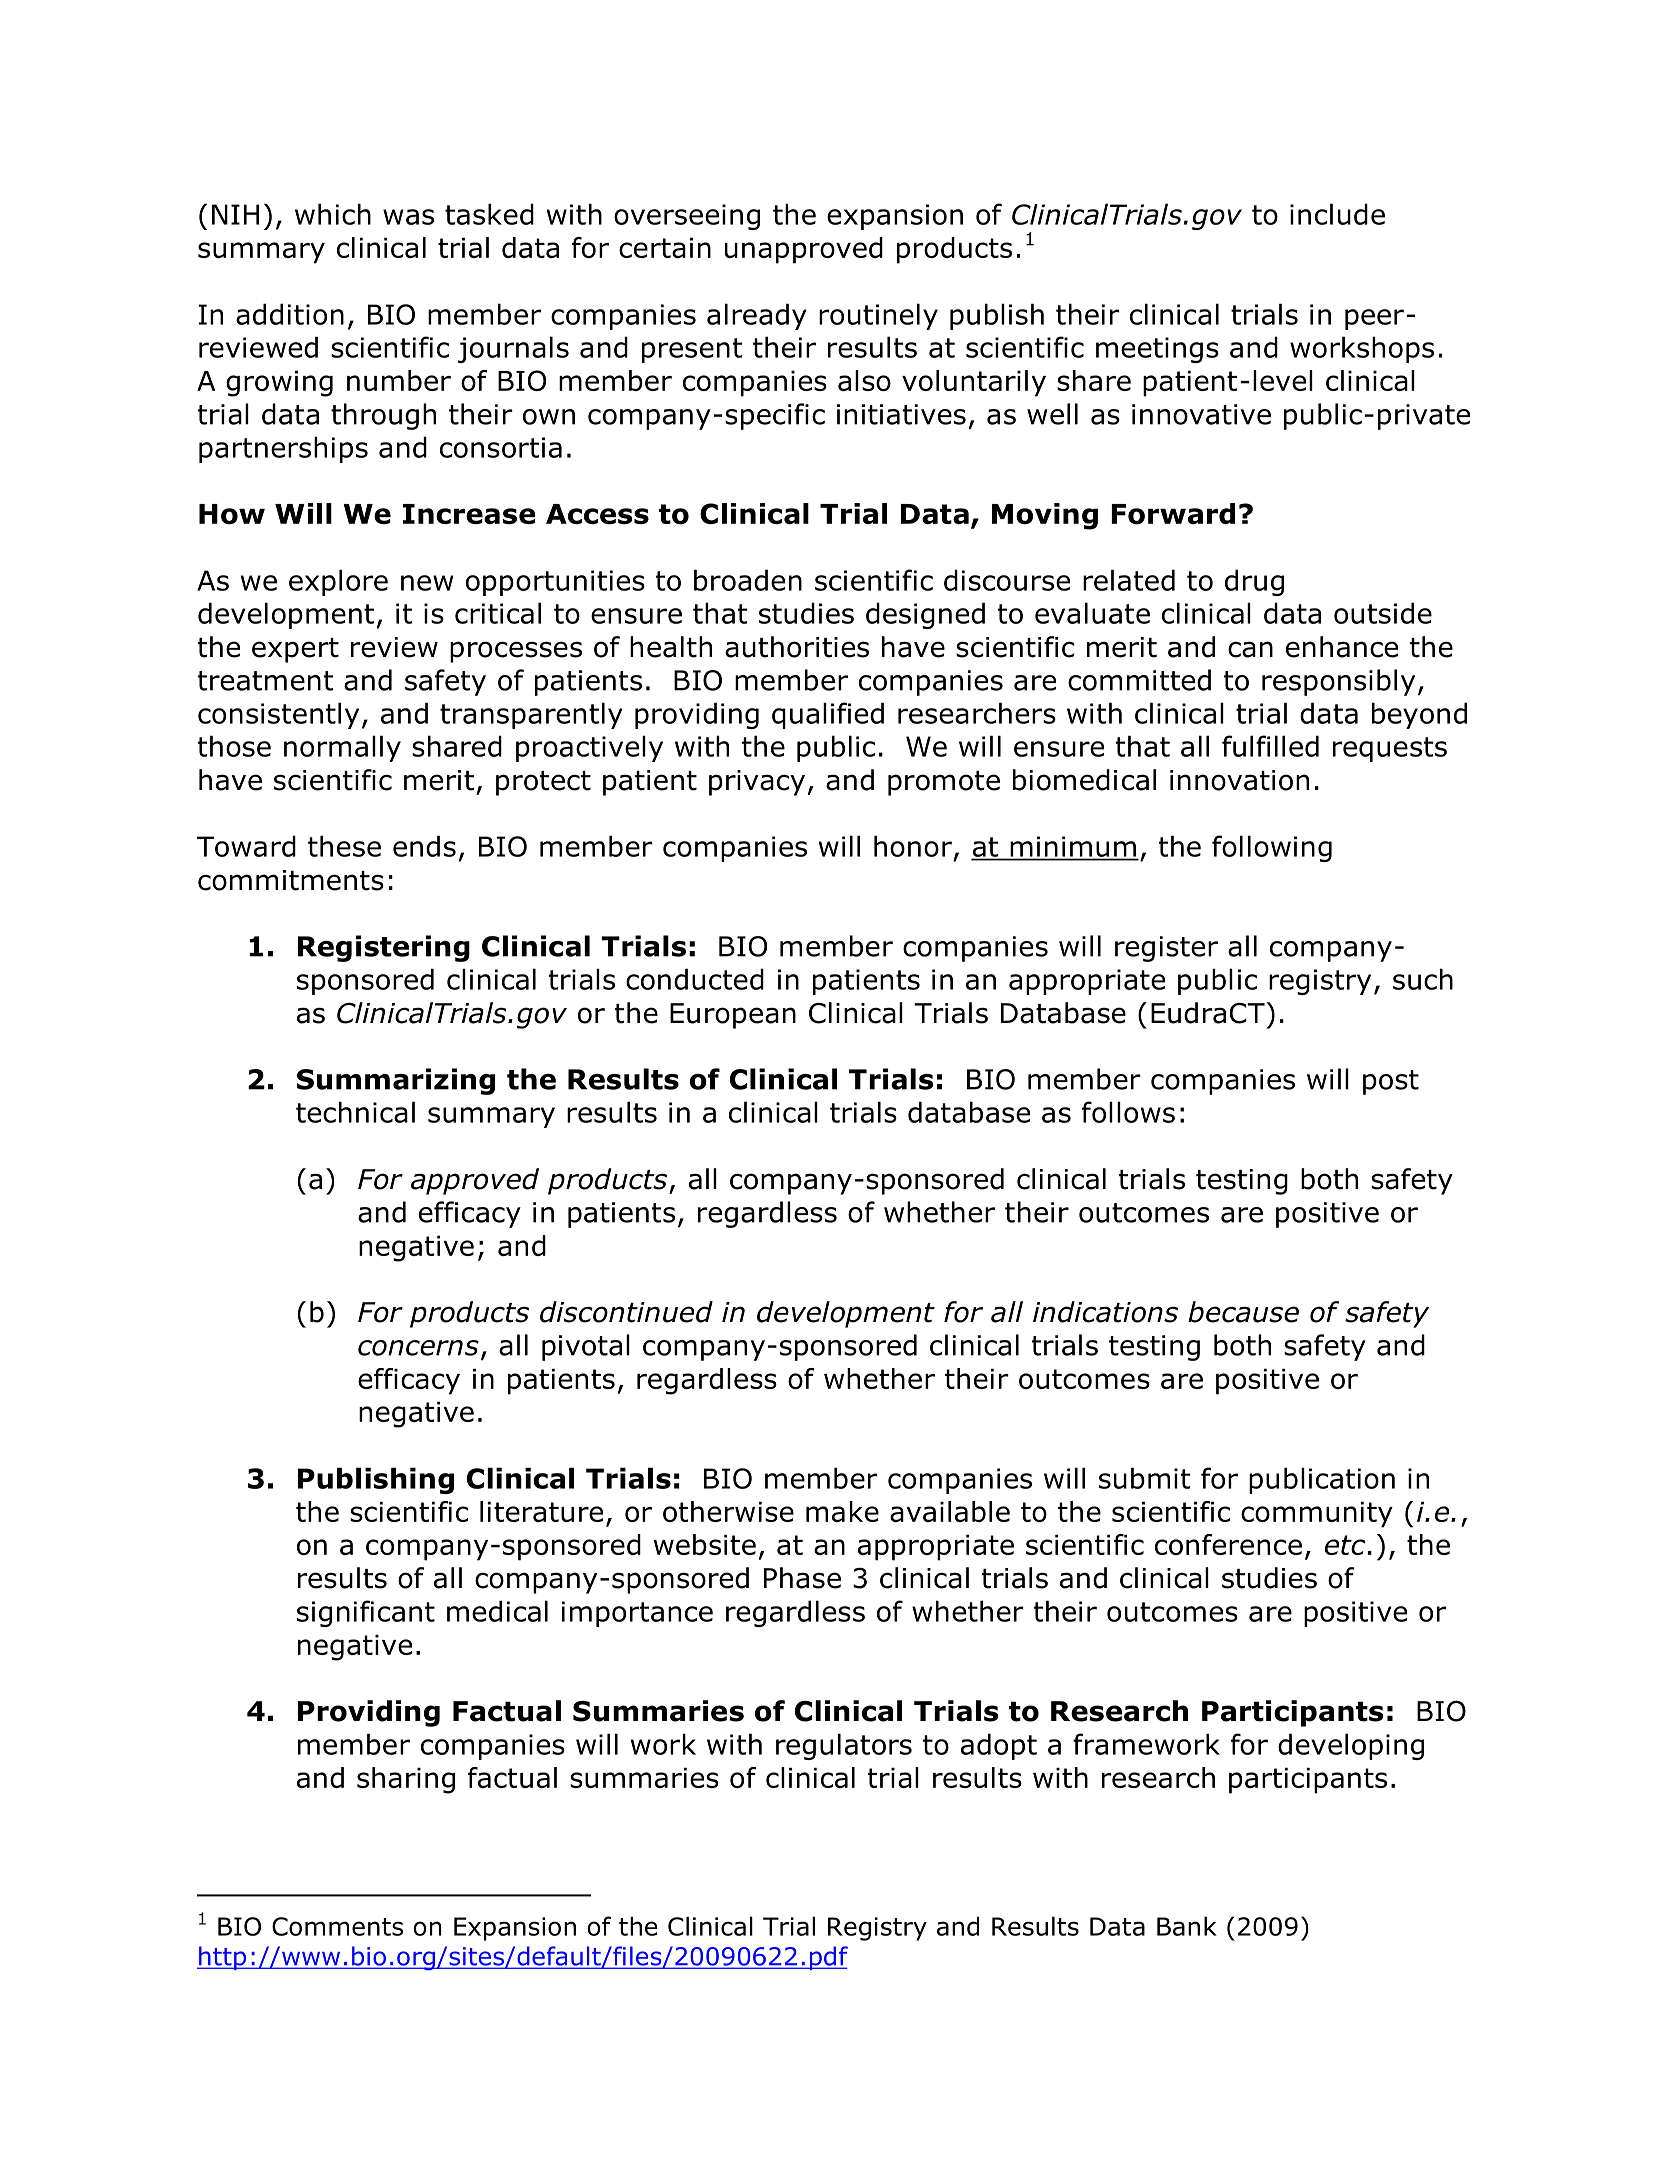 This screenshot has width=1674, height=2167. Describe the element at coordinates (842, 1511) in the screenshot. I see `make` at that location.
